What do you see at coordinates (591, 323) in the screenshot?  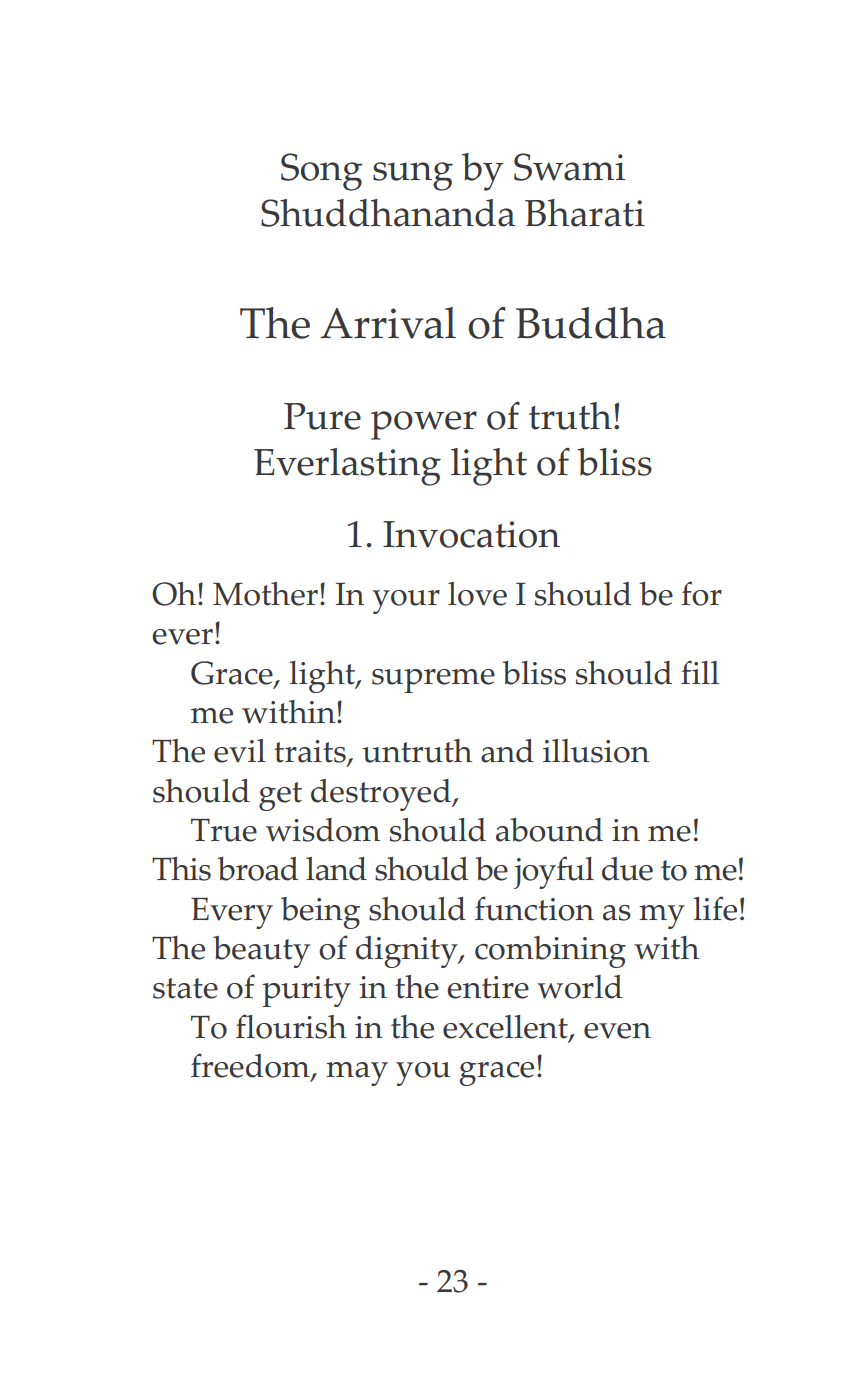 I see `Buddha` at bounding box center [591, 323].
